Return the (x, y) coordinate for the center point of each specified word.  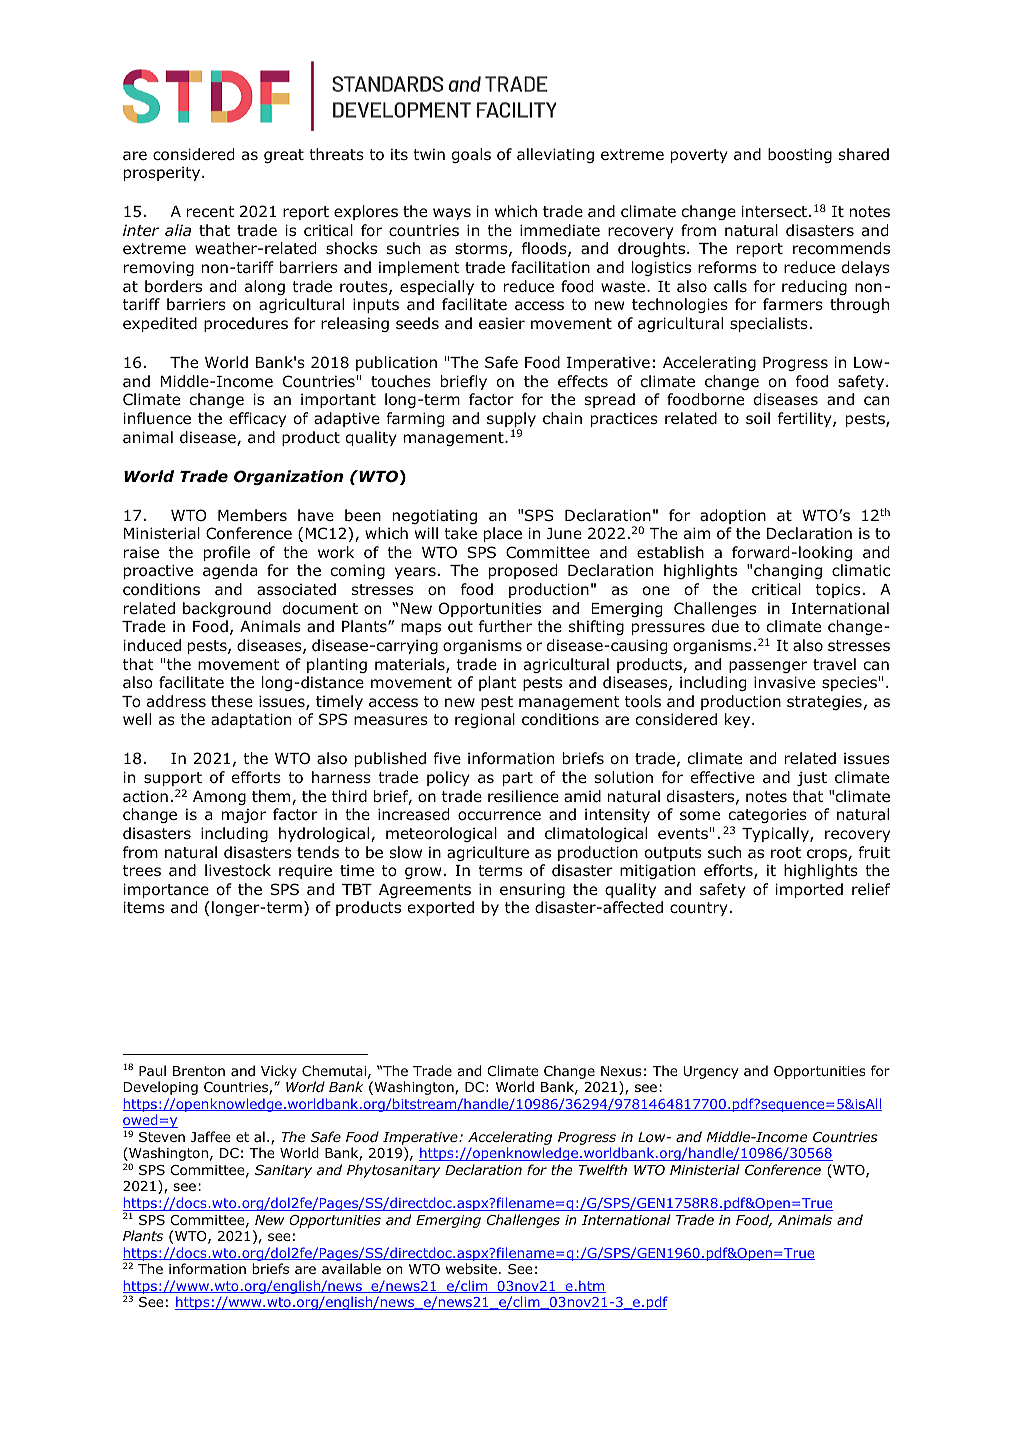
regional (485, 720)
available (351, 1268)
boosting (800, 155)
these (232, 701)
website (471, 1268)
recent (210, 211)
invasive (784, 682)
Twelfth (603, 1169)
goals (471, 155)
